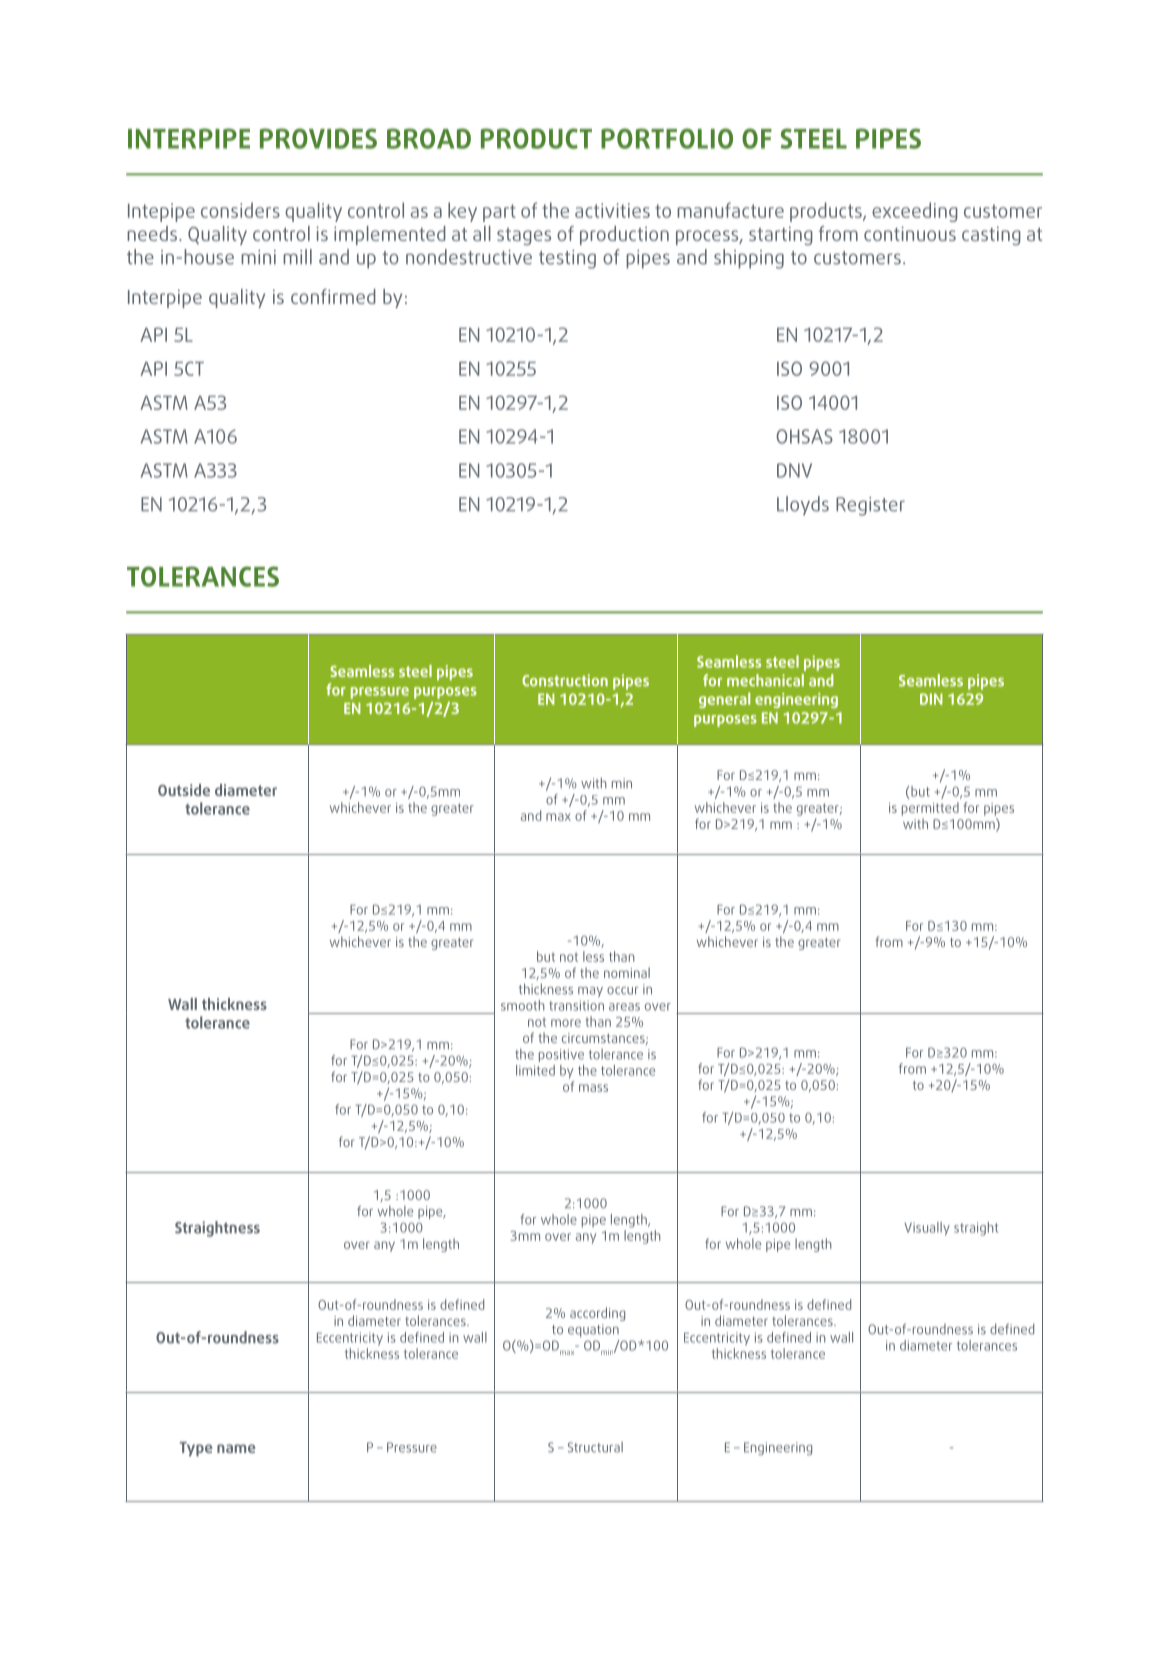 This document has width=1169, height=1663. I want to click on activities, so click(612, 210).
